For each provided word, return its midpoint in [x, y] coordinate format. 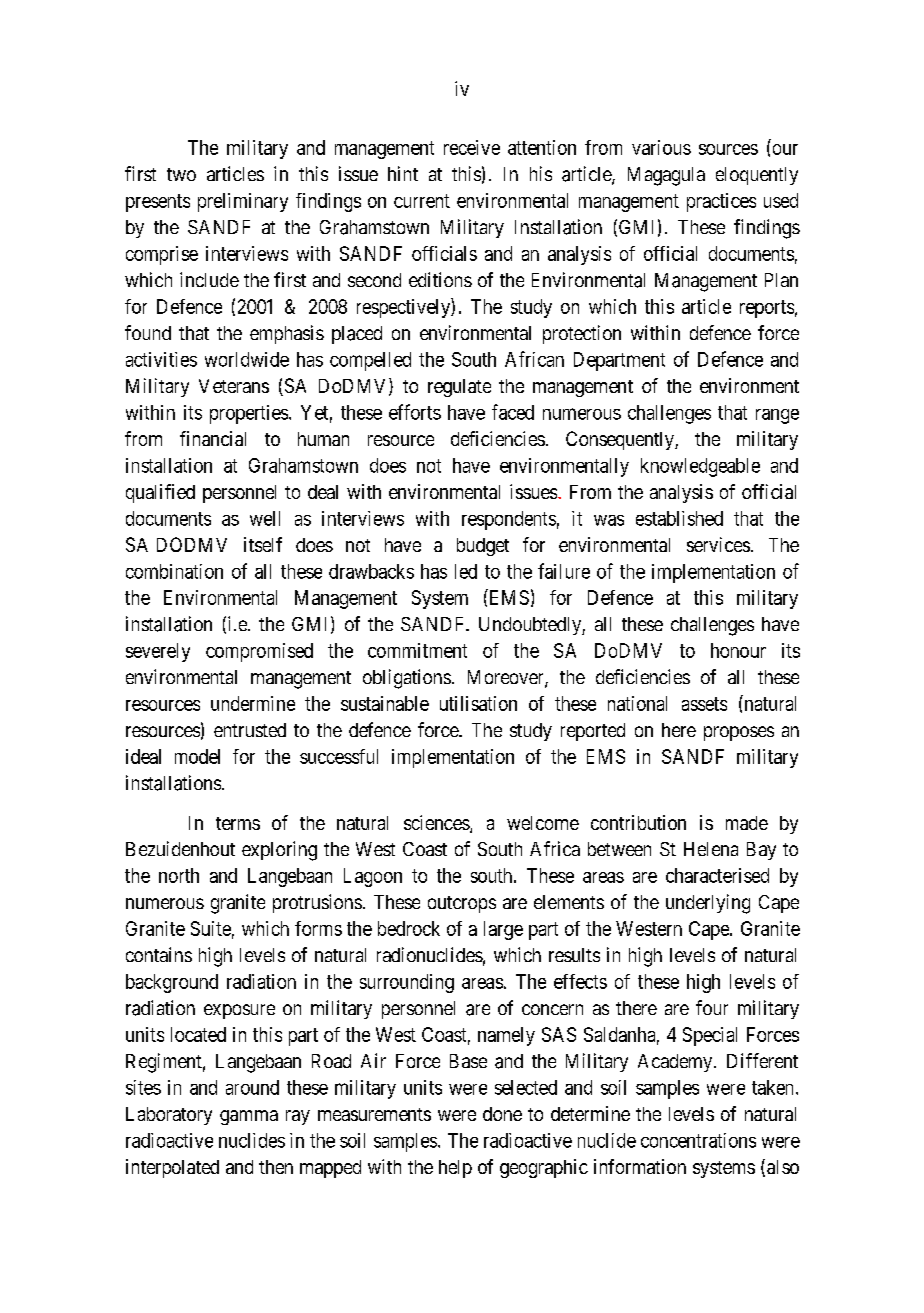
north [179, 875]
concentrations [698, 1140]
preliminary [243, 202]
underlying [708, 904]
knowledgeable [700, 467]
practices [721, 202]
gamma [249, 1117]
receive [472, 147]
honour [738, 650]
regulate [459, 388]
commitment [417, 650]
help [455, 1169]
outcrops [462, 904]
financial [213, 438]
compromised [259, 652]
